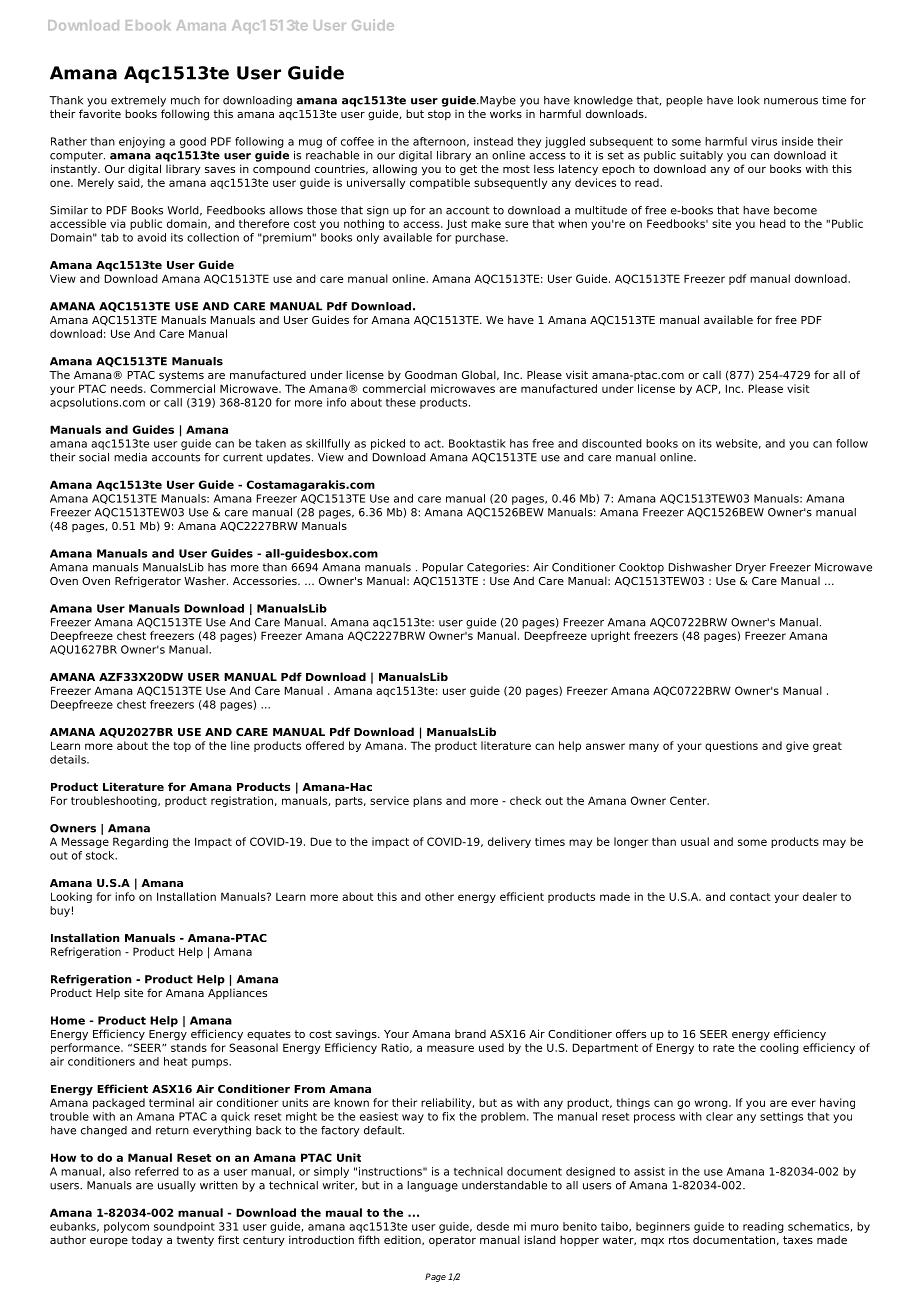 This screenshot has height=1308, width=924. I want to click on rate, so click(723, 1048).
